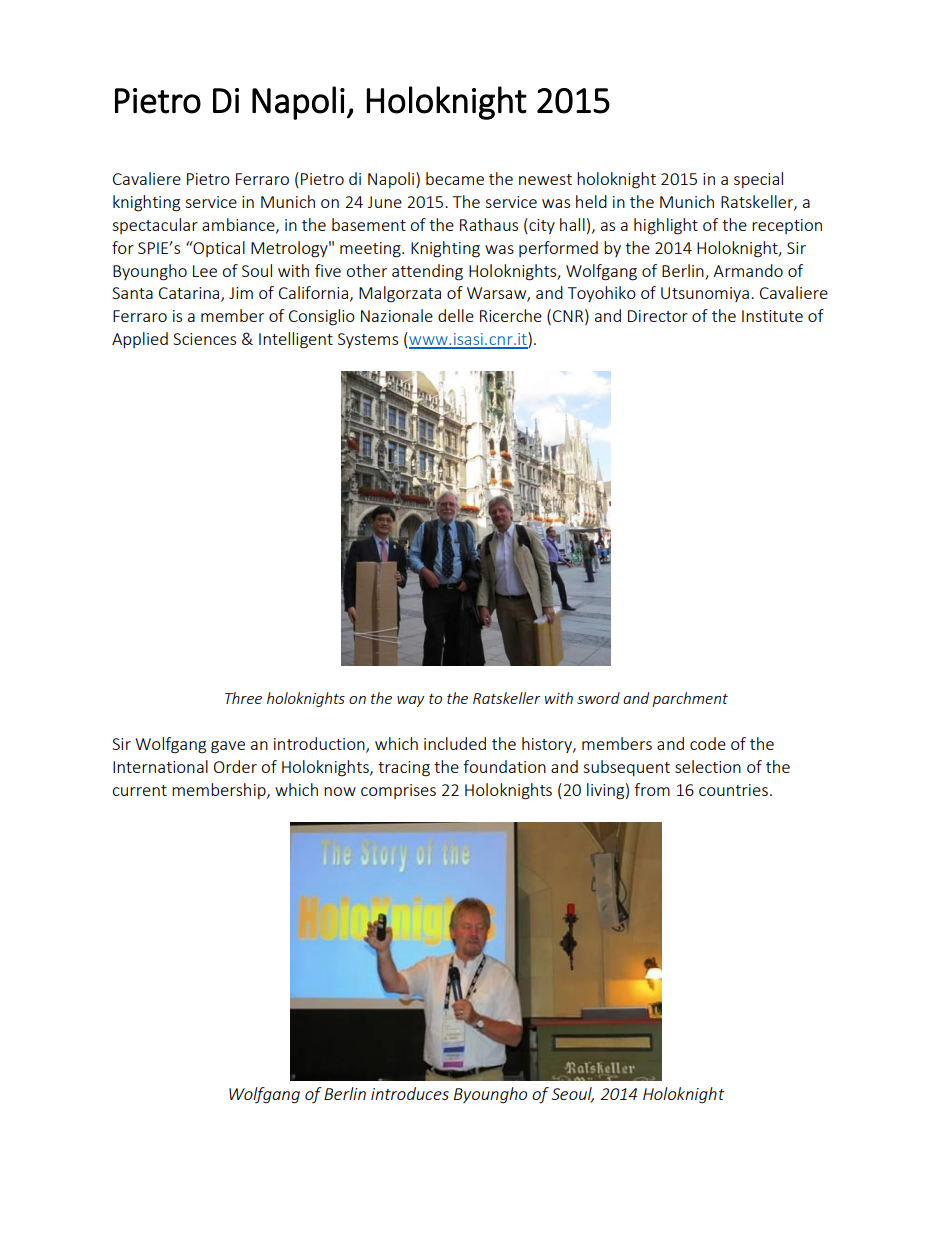 Image resolution: width=952 pixels, height=1233 pixels. Describe the element at coordinates (410, 1093) in the document. I see `introduces` at that location.
